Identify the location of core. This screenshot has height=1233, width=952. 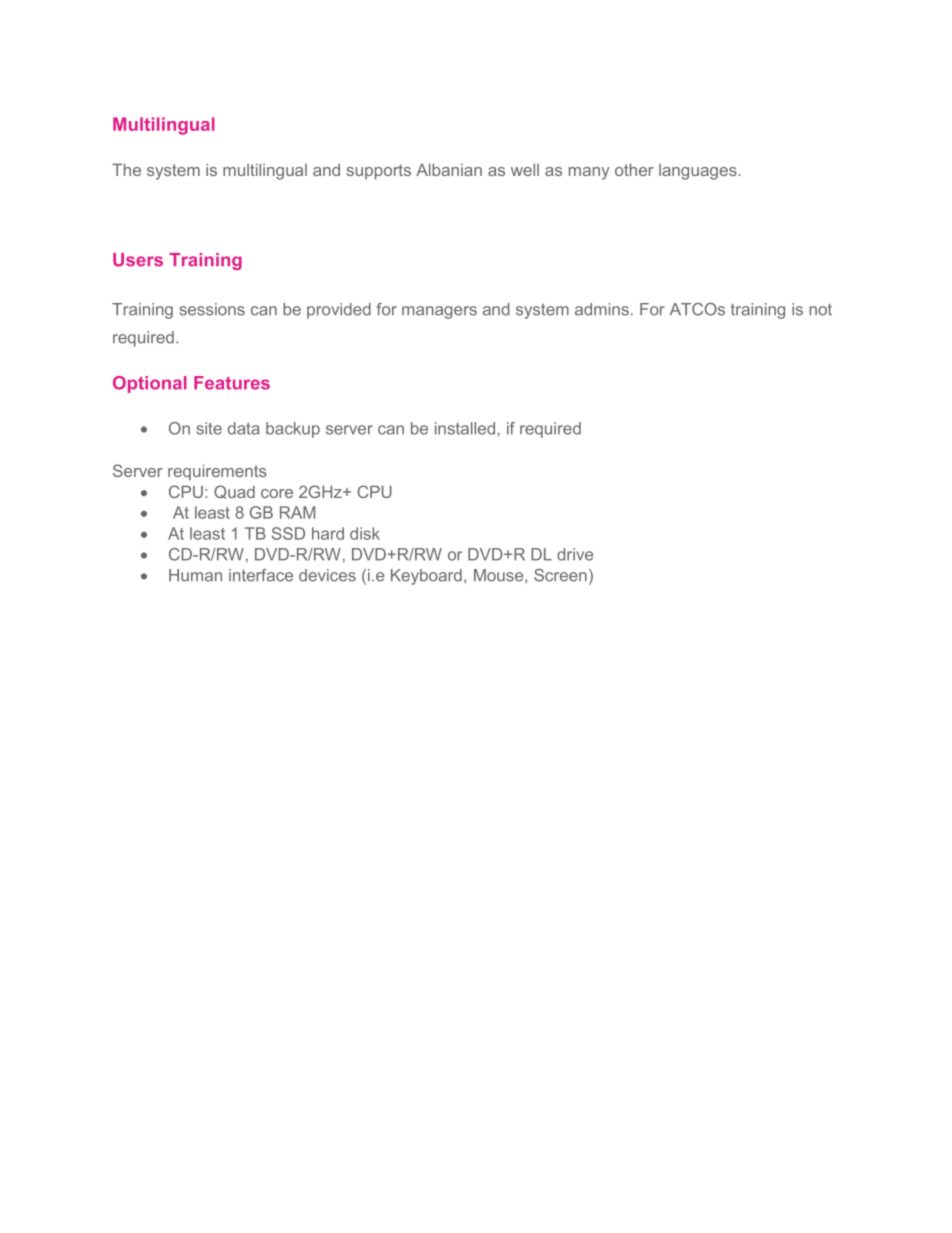
(277, 493).
